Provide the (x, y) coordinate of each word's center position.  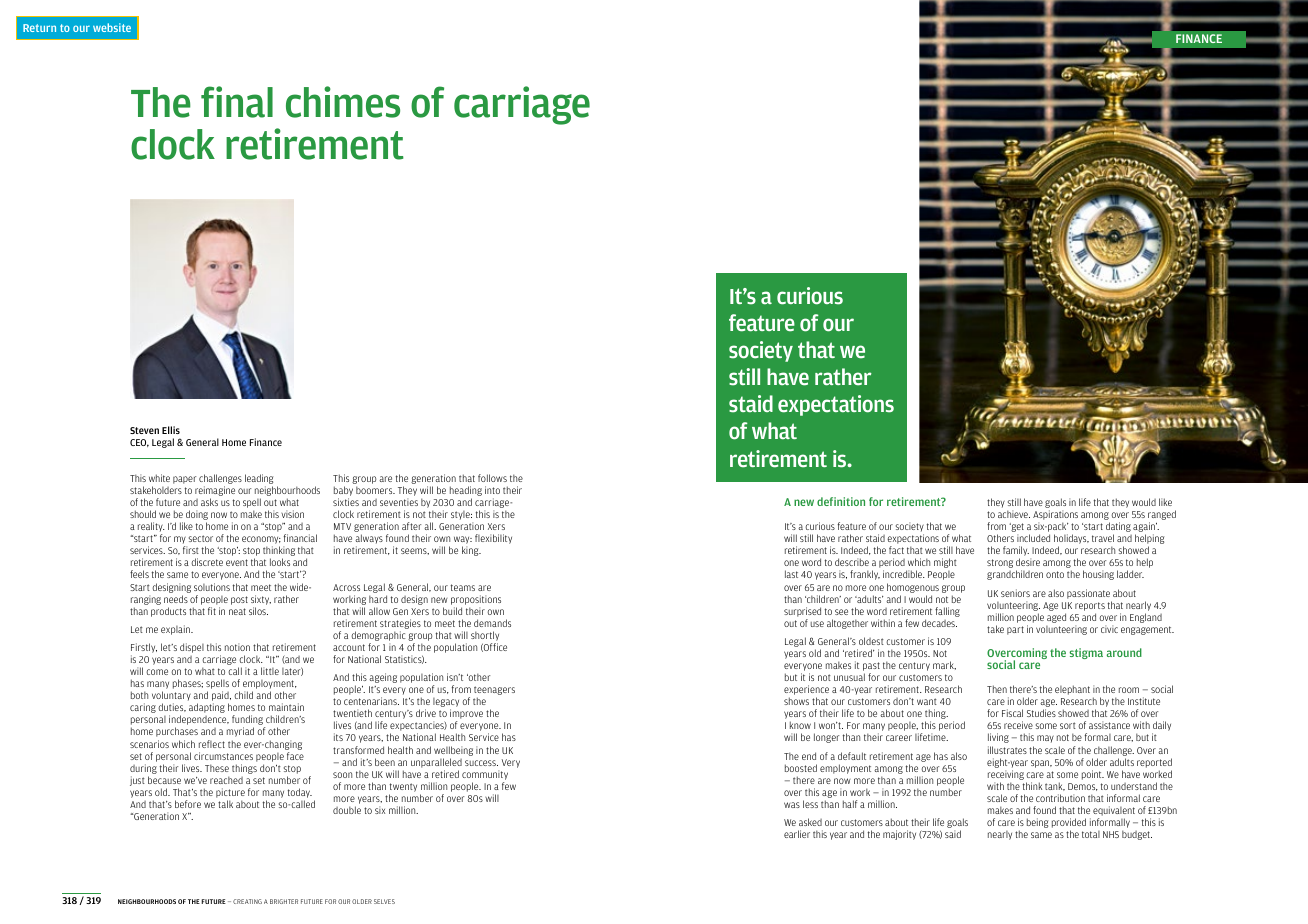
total (1091, 834)
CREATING (247, 901)
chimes (343, 102)
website (112, 27)
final (237, 102)
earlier (797, 834)
